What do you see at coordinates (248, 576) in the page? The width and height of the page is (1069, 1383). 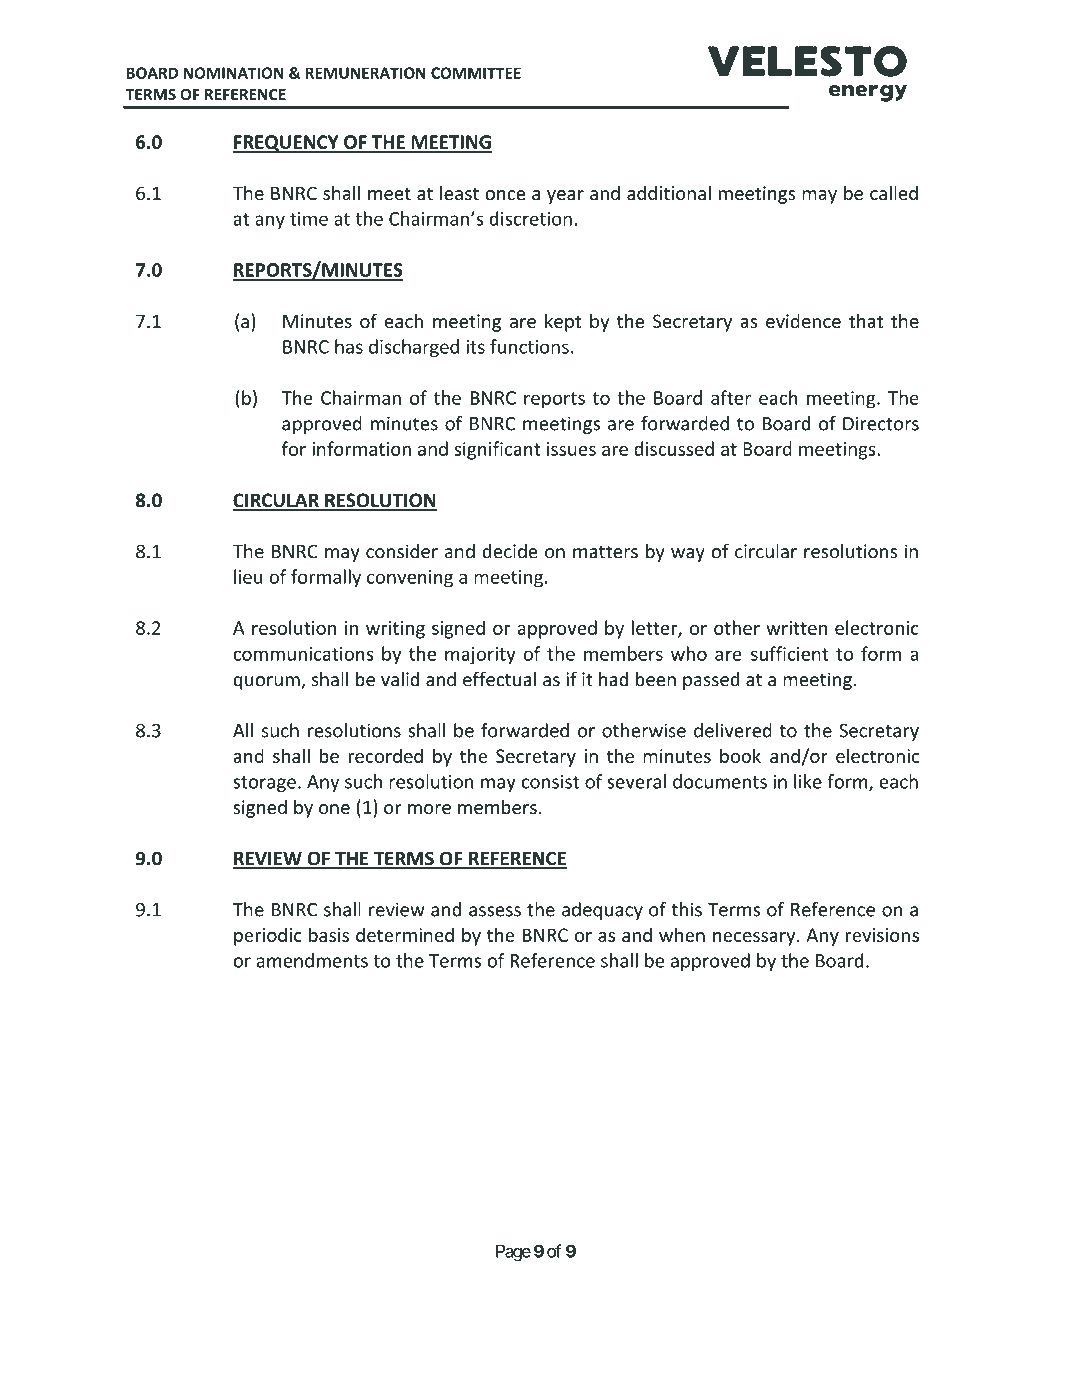 I see `lieu` at bounding box center [248, 576].
